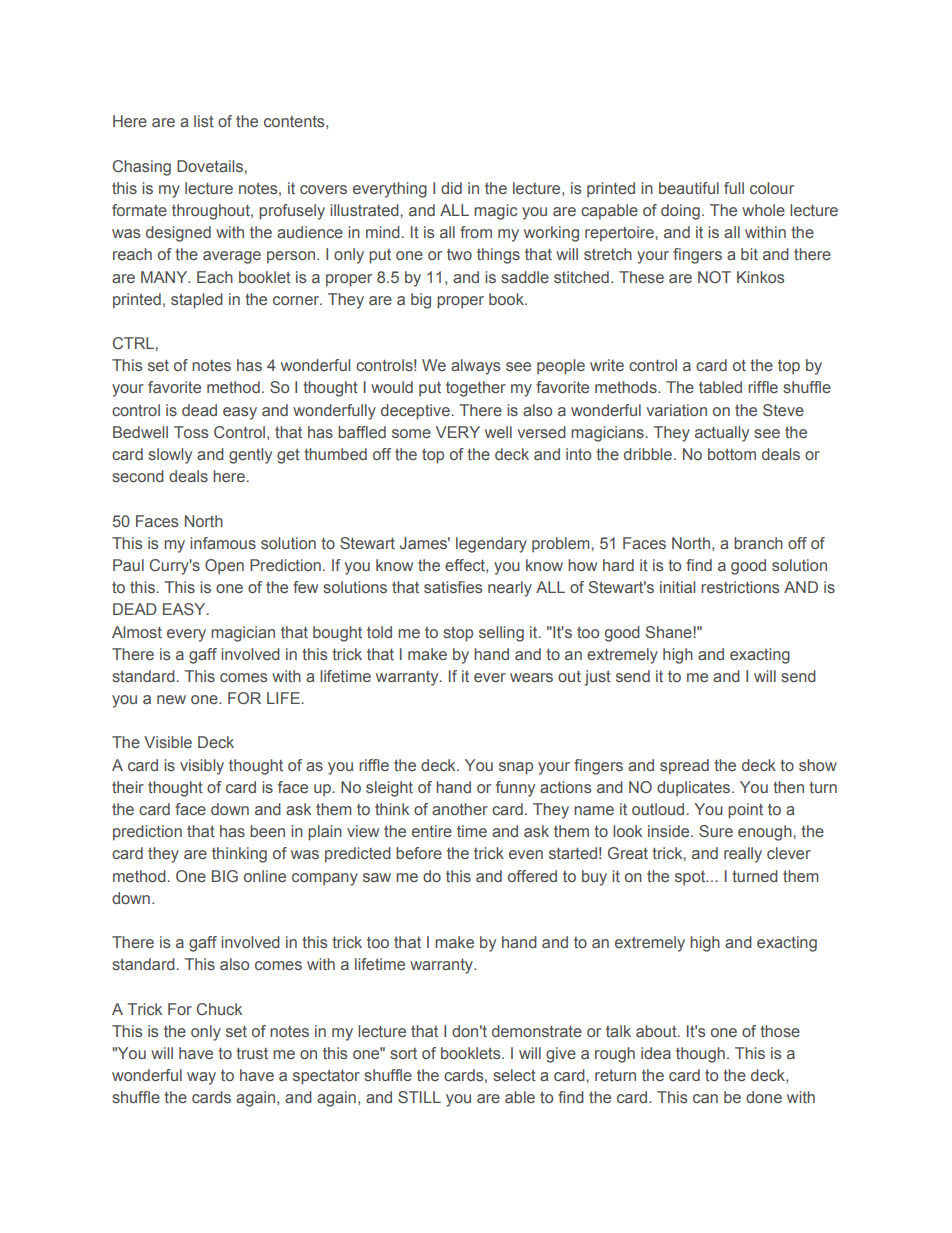 Image resolution: width=952 pixels, height=1233 pixels. Describe the element at coordinates (740, 587) in the document. I see `restrictions` at that location.
